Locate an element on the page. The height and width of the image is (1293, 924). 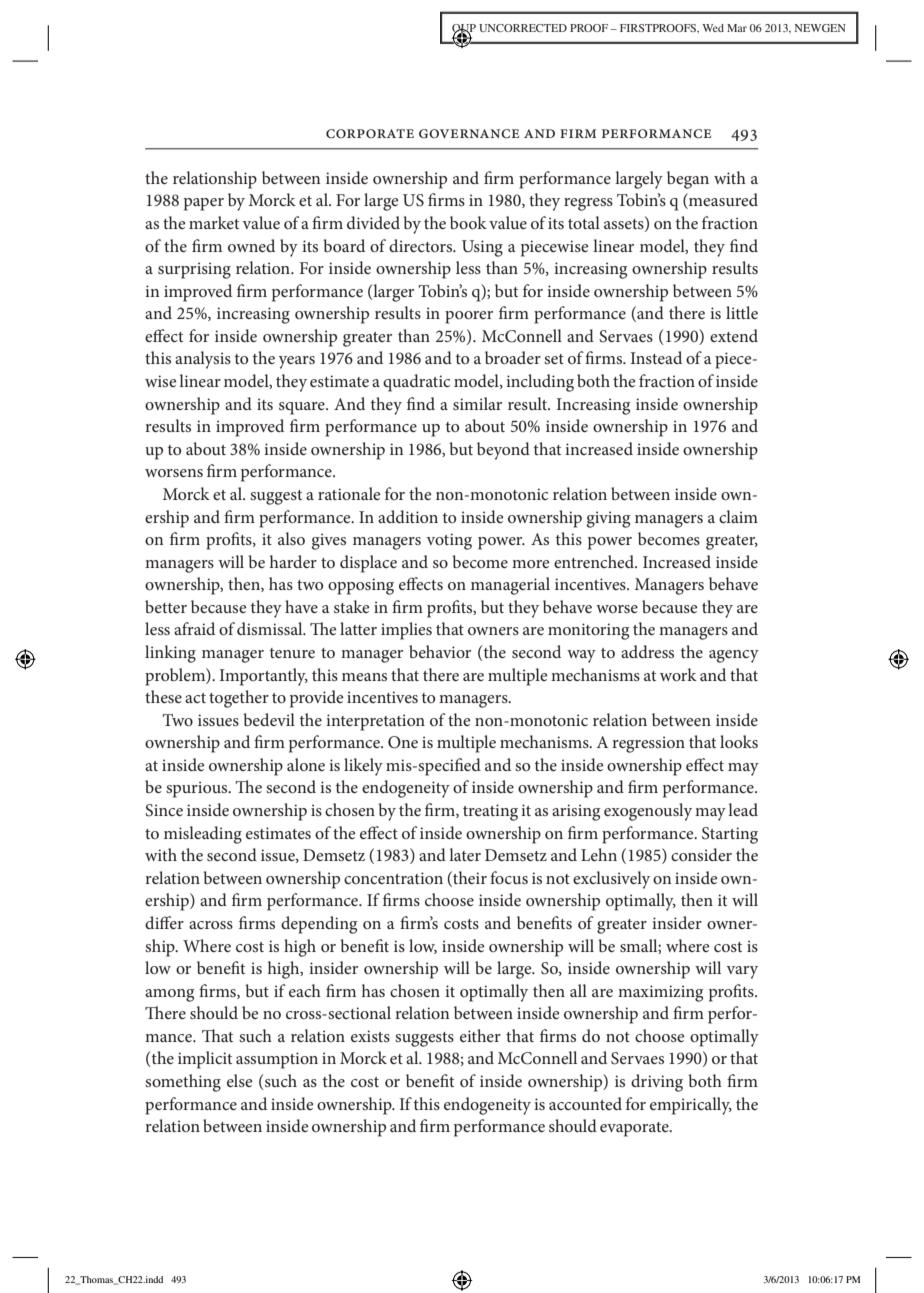
entrenched is located at coordinates (595, 561).
